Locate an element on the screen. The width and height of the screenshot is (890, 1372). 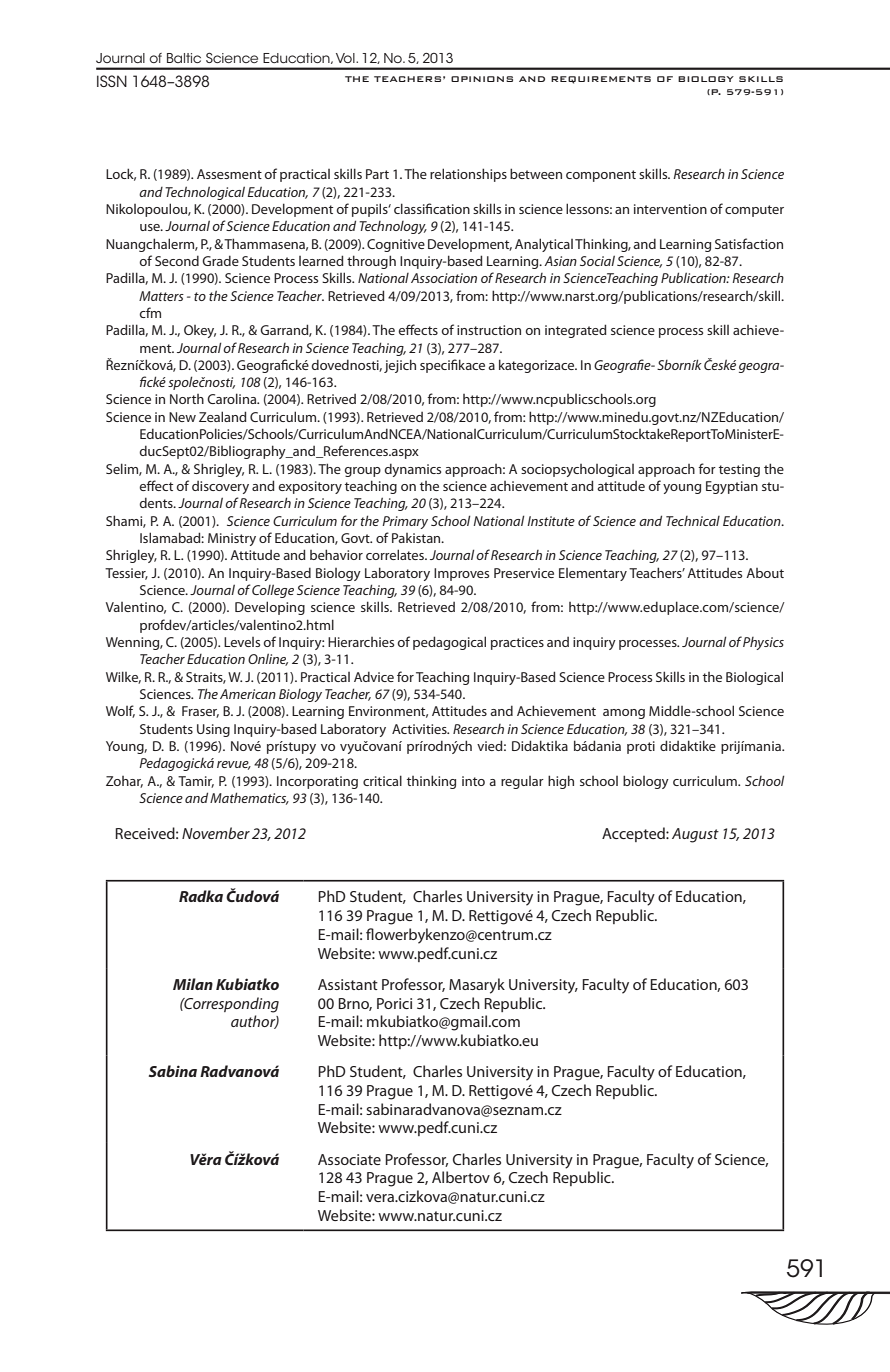
pedagogical is located at coordinates (449, 643).
